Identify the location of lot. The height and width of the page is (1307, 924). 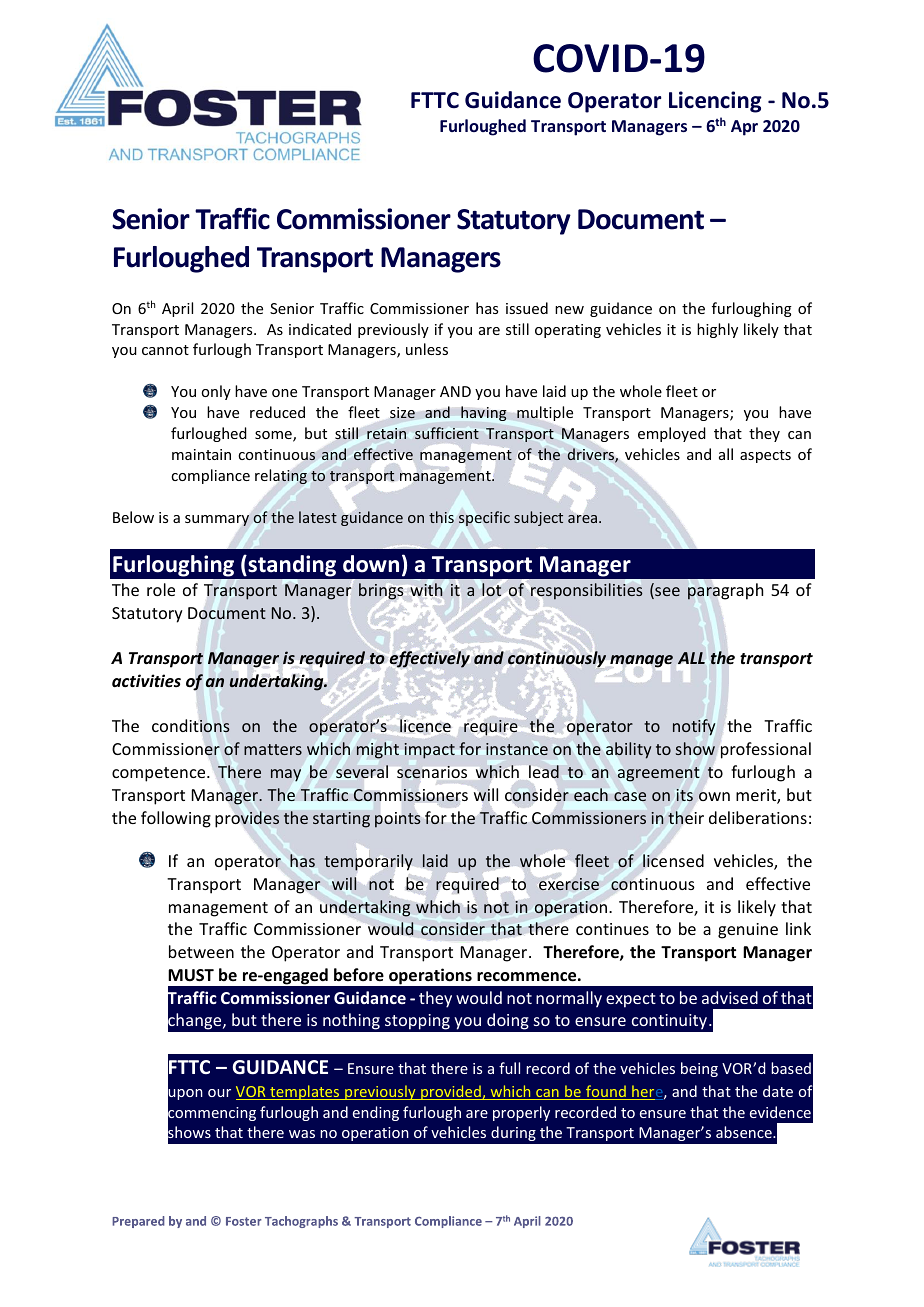
(491, 589).
